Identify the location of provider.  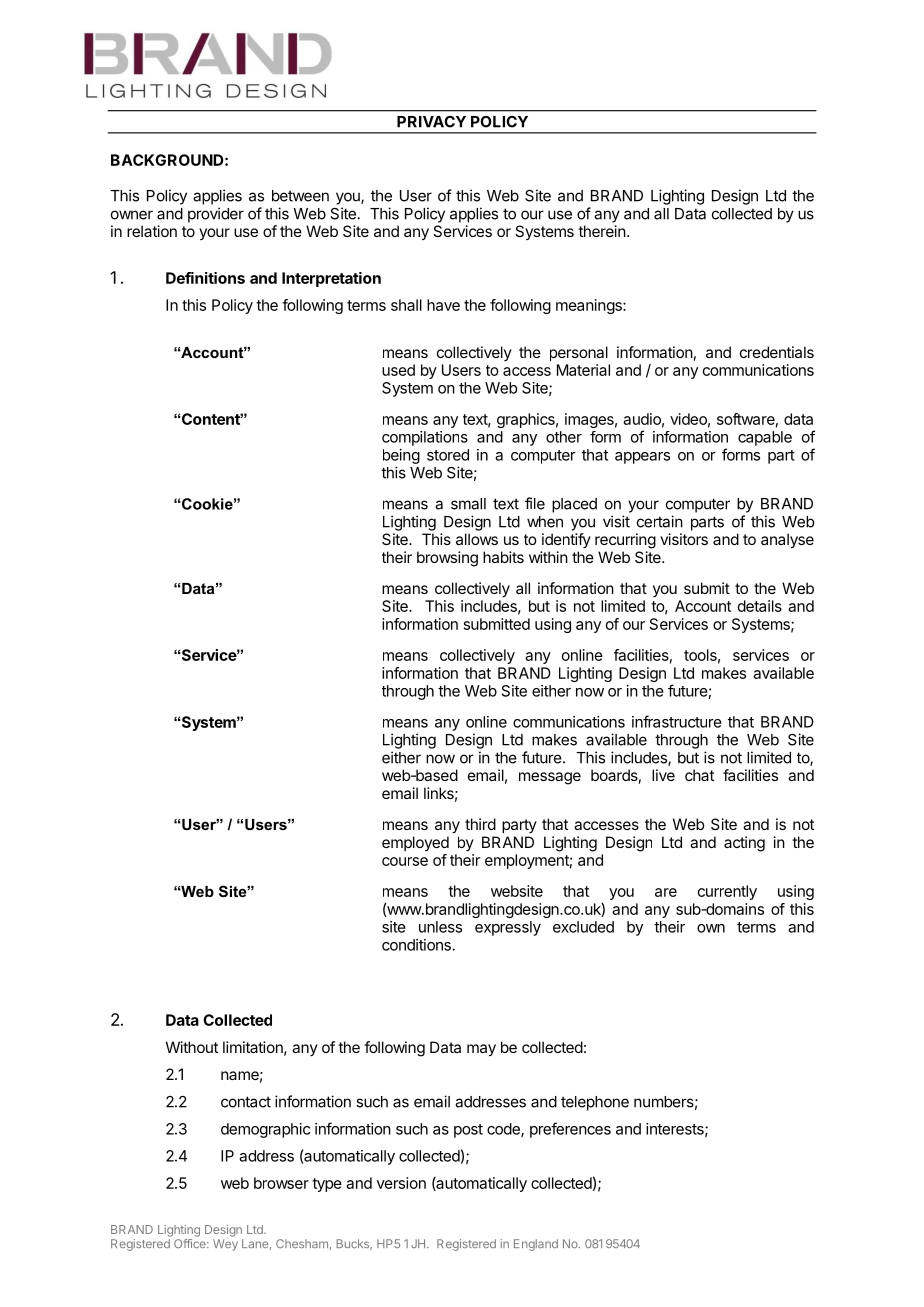
(216, 215).
